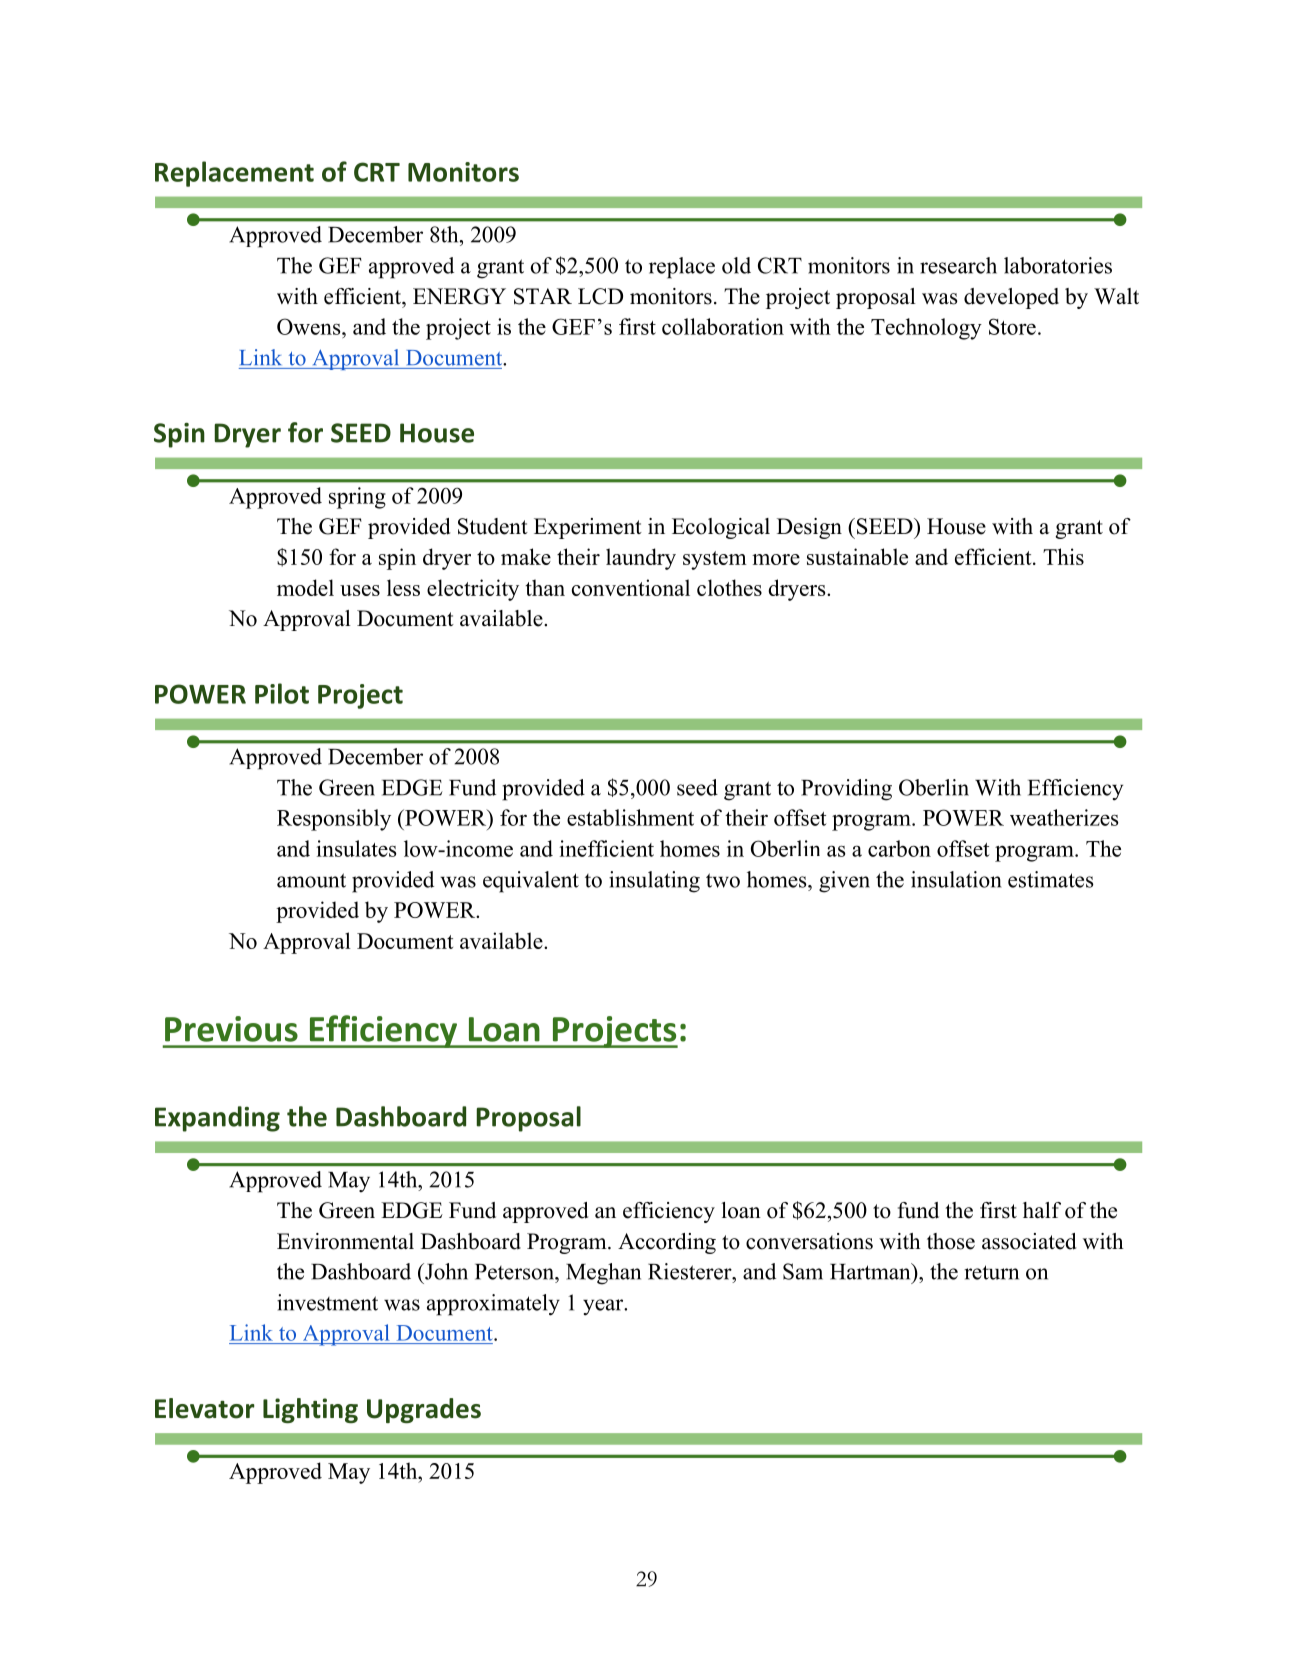  I want to click on Lighting, so click(310, 1410).
